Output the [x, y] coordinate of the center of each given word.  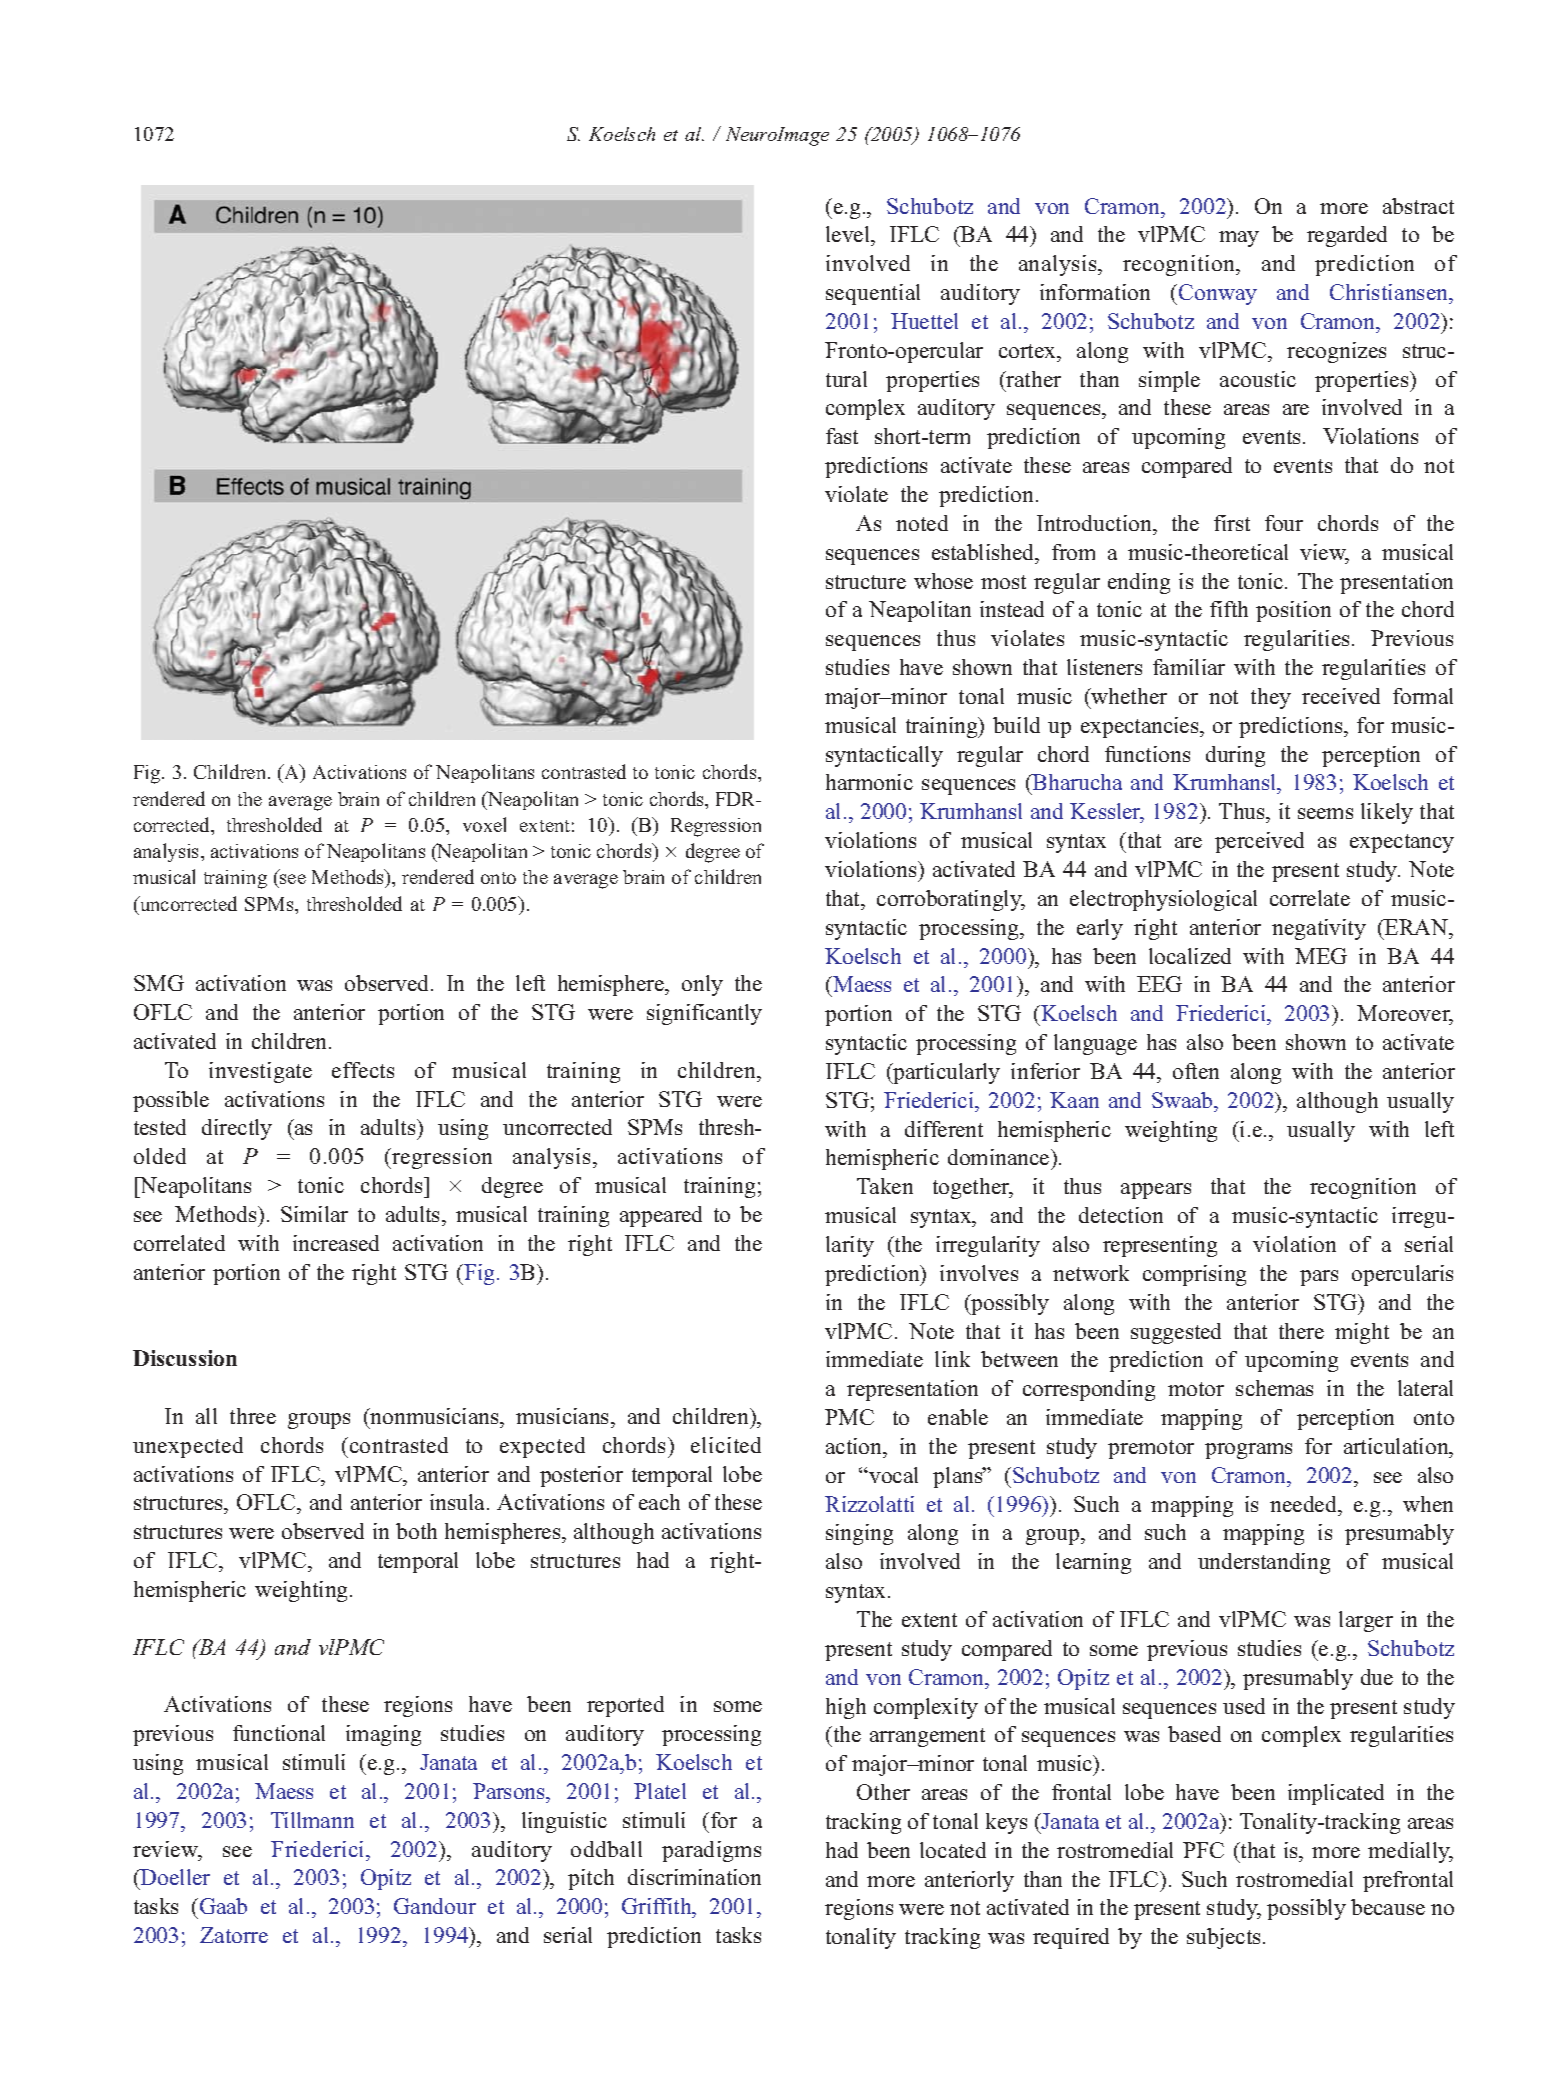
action [855, 1446]
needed [1305, 1504]
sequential [873, 294]
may [1239, 239]
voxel [484, 824]
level [849, 236]
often [1196, 1071]
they [1271, 698]
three [253, 1416]
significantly [704, 1014]
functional [279, 1733]
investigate [260, 1072]
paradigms [711, 1851]
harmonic [869, 782]
